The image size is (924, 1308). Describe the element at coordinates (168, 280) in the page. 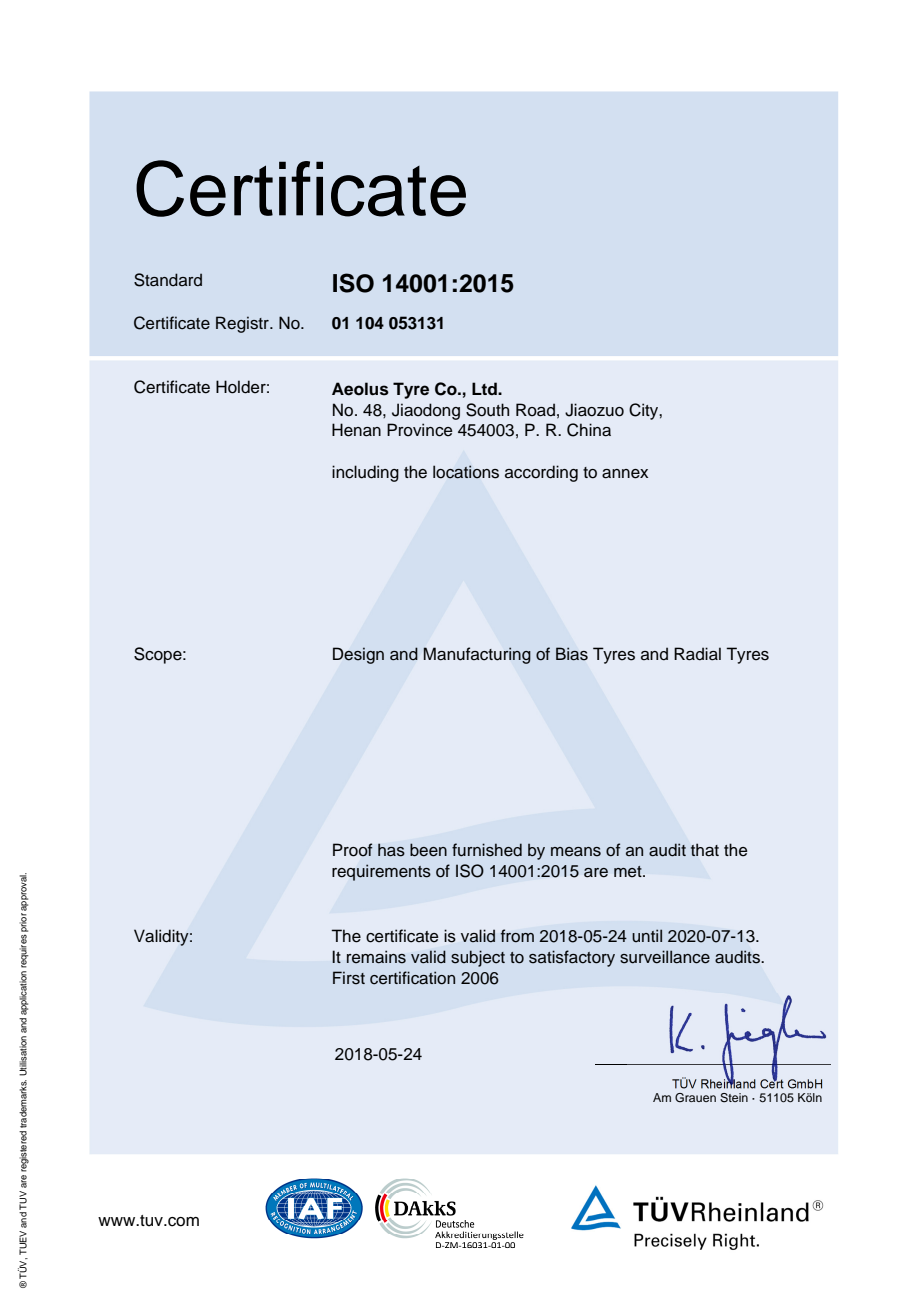

I see `Standard` at that location.
